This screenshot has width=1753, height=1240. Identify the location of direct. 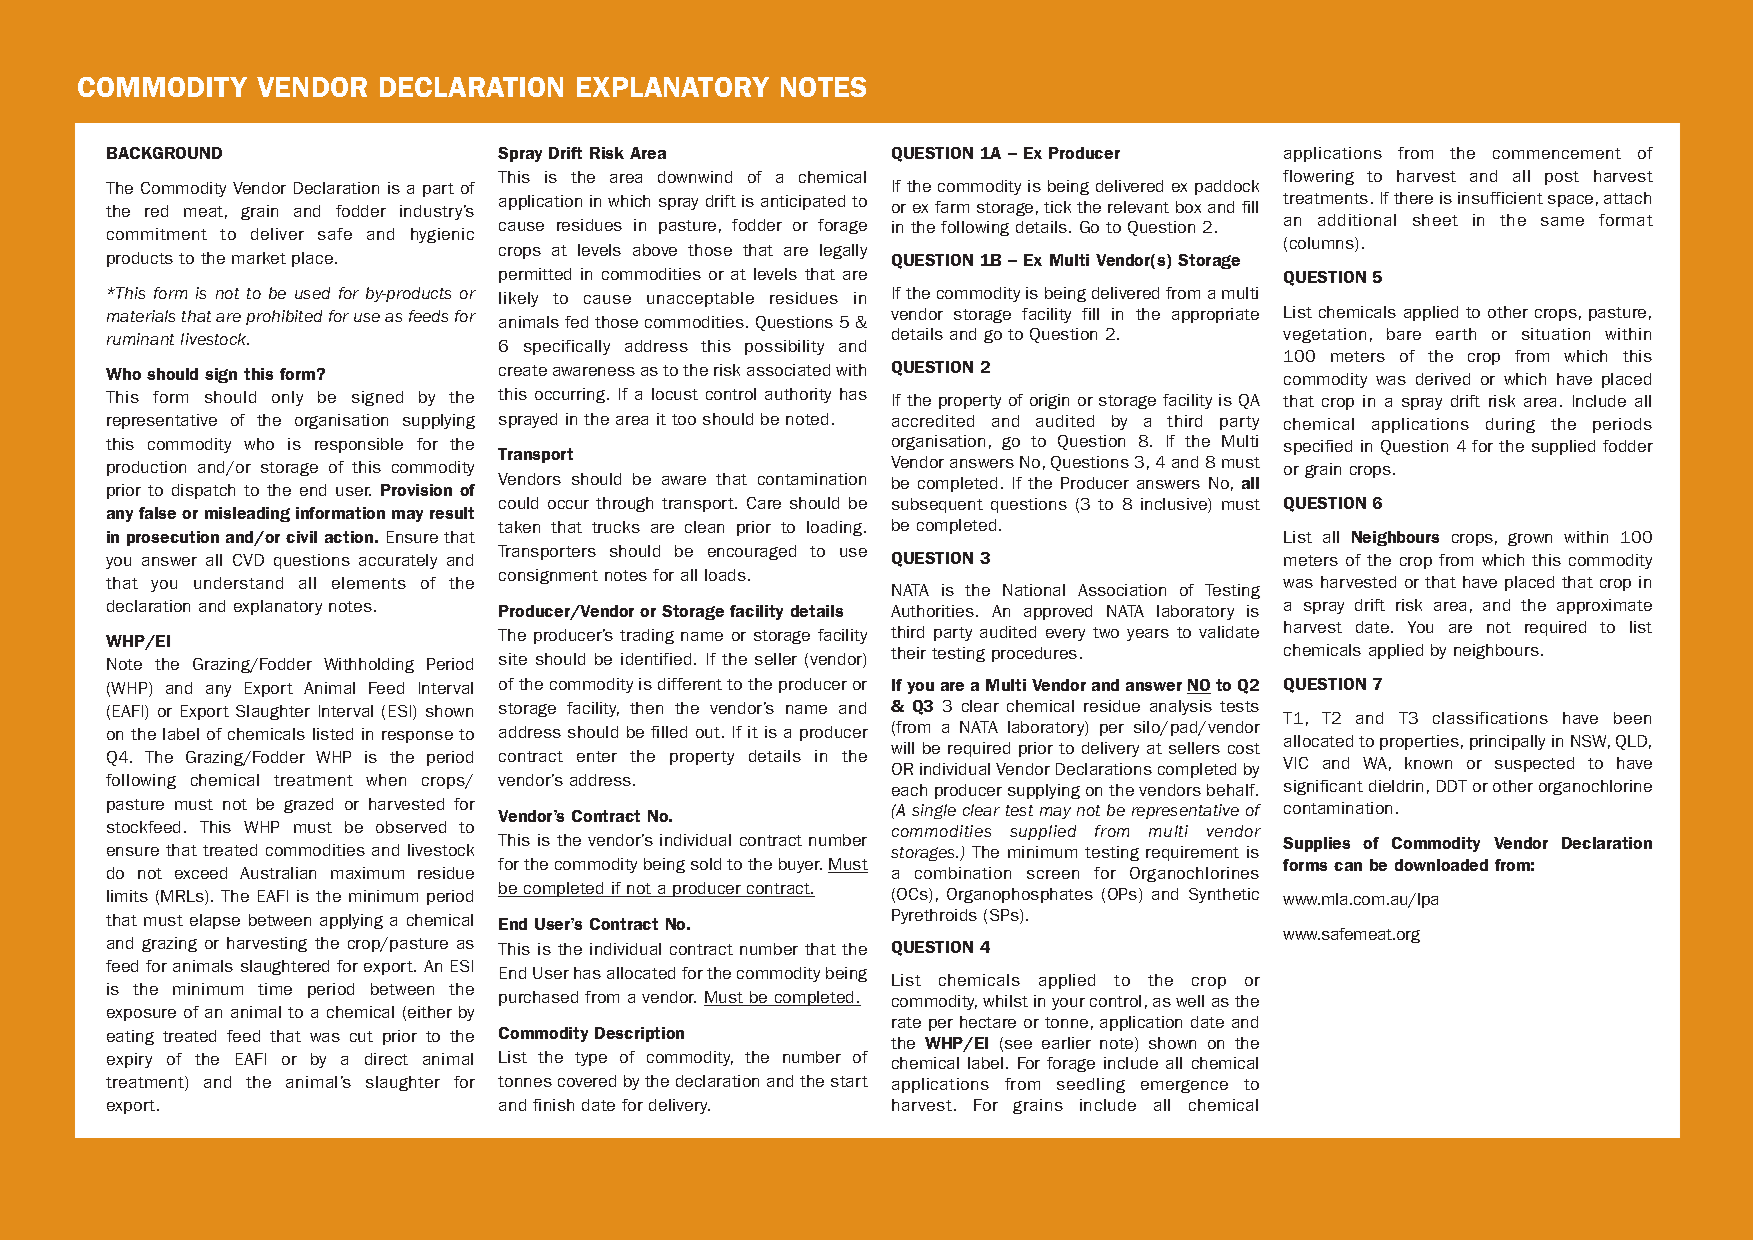
(386, 1059).
